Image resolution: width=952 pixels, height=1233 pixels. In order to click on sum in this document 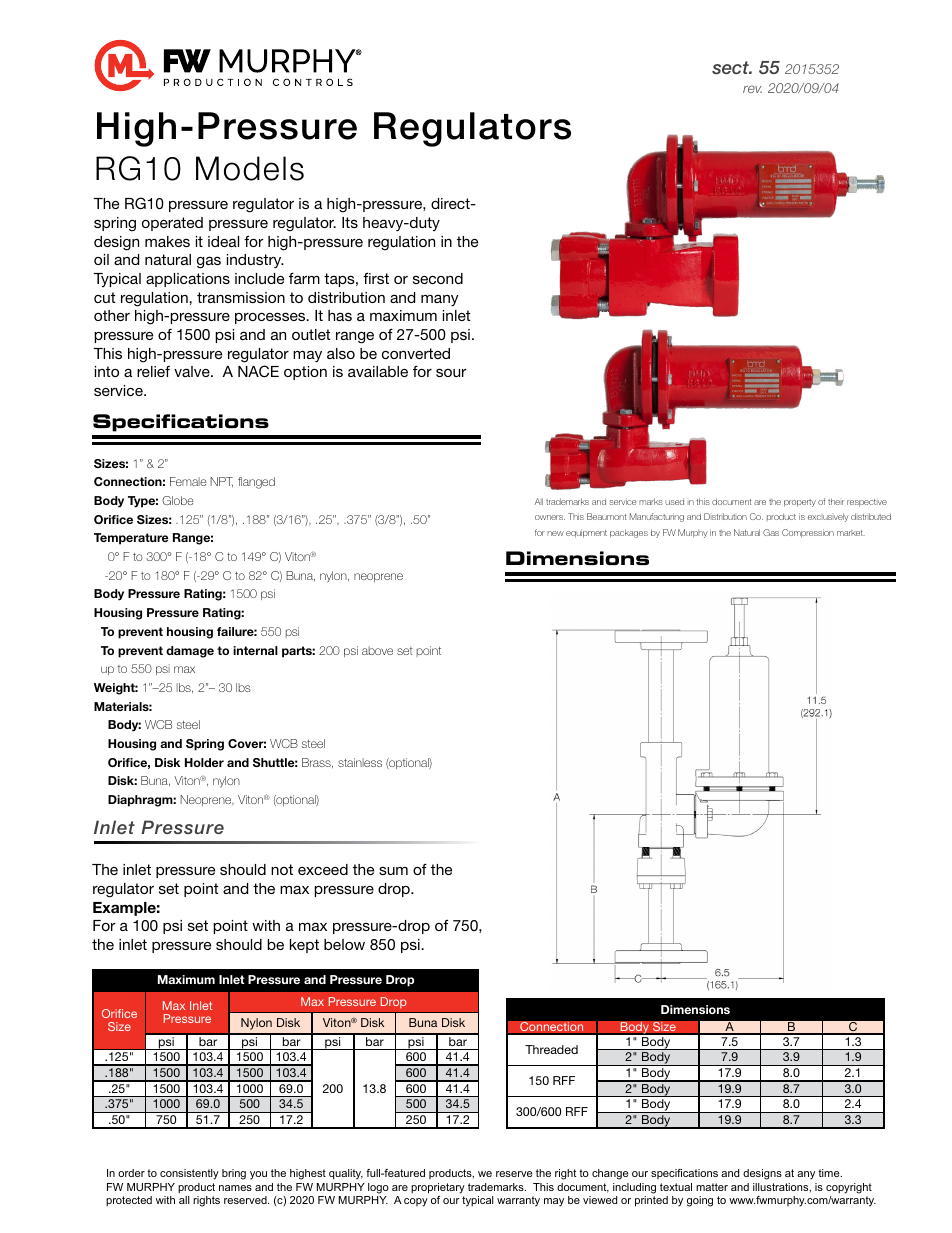, I will do `click(393, 870)`.
